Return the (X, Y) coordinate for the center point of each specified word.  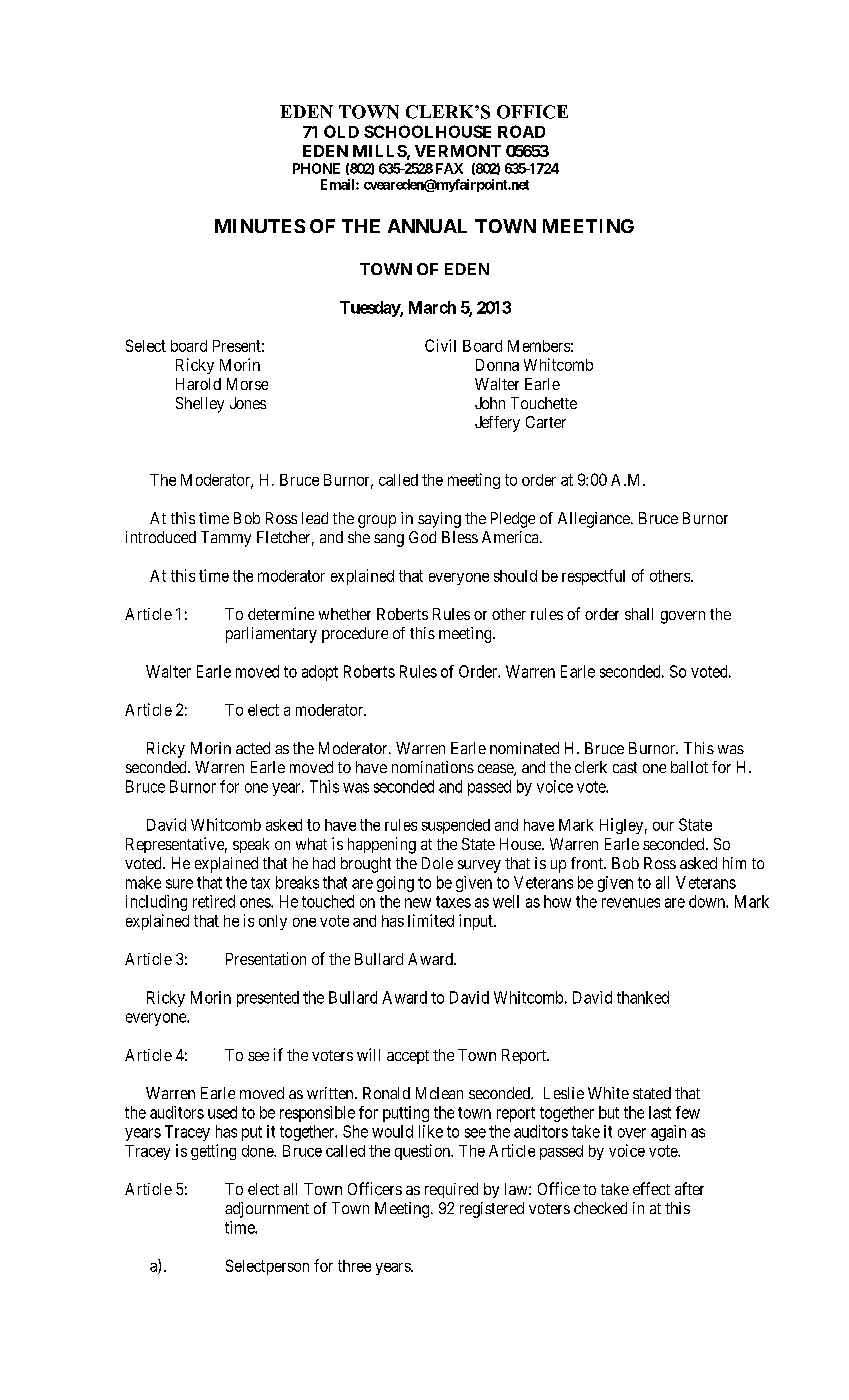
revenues (631, 903)
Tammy (226, 539)
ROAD (521, 131)
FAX (449, 168)
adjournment (267, 1210)
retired (214, 901)
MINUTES (260, 226)
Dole (437, 863)
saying (439, 520)
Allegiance (594, 520)
